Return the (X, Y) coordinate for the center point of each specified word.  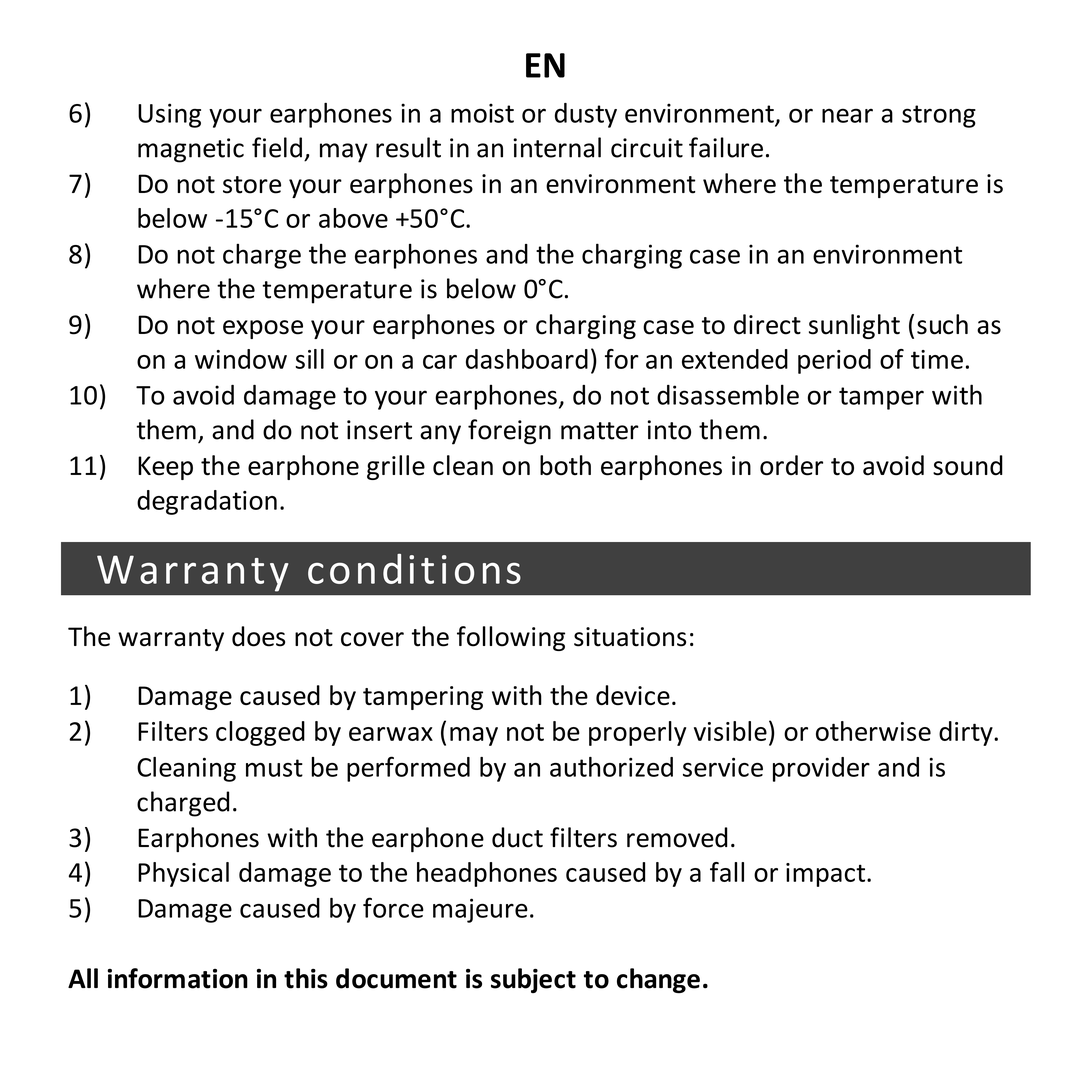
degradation (207, 502)
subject (533, 980)
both (565, 465)
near (847, 115)
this (306, 978)
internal (557, 147)
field (277, 147)
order (791, 465)
